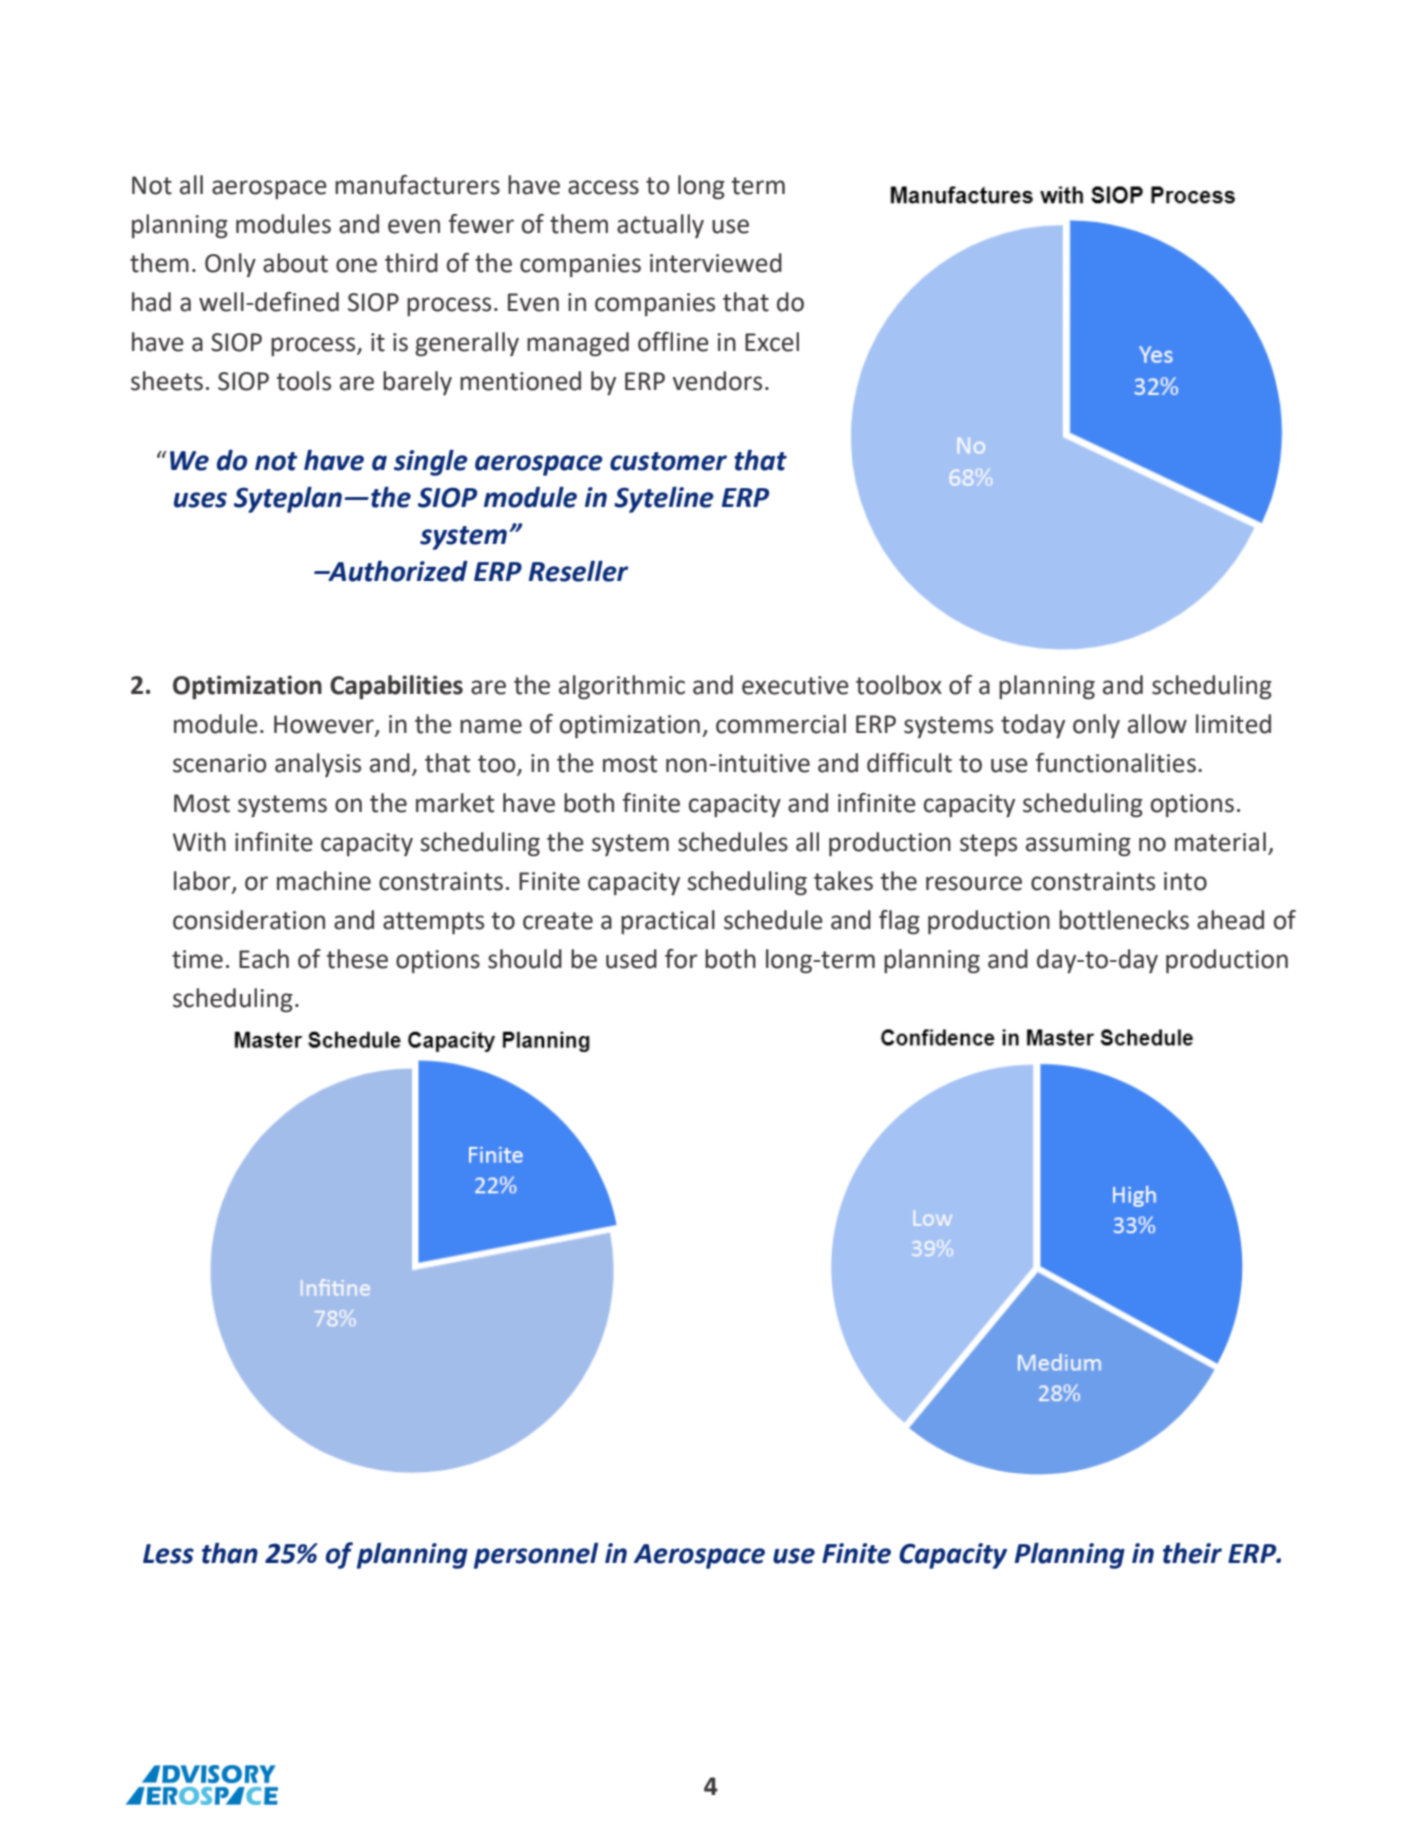 This page has width=1422, height=1841. I want to click on assuming, so click(1078, 845).
